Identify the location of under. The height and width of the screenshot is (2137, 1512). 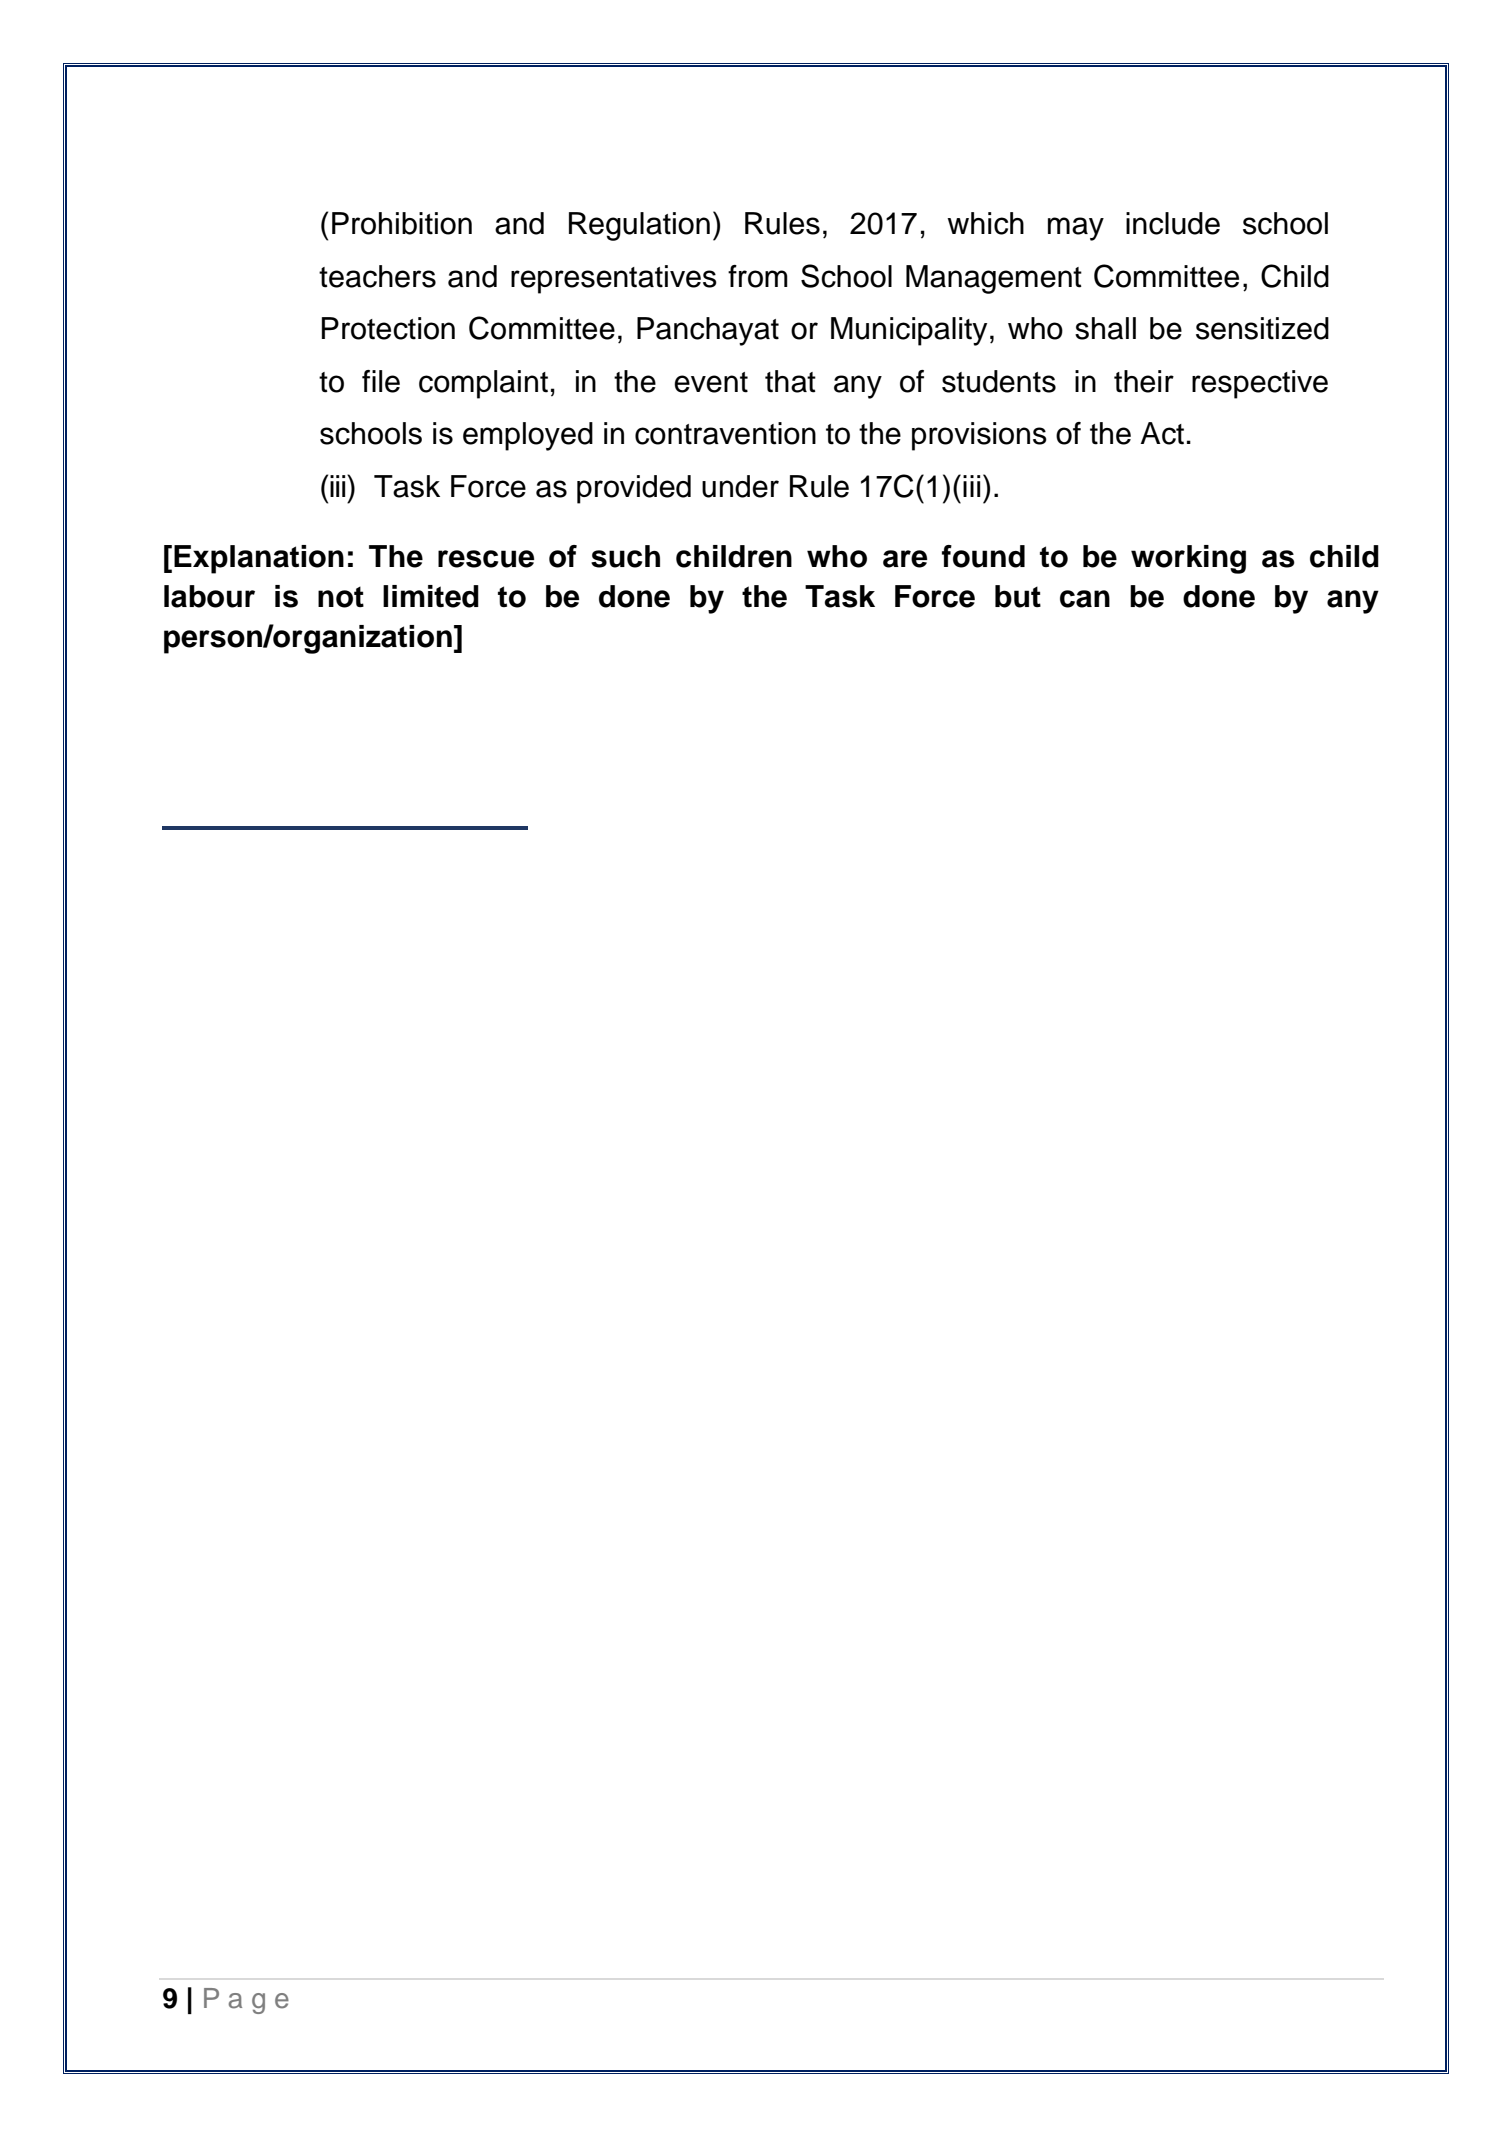
(740, 486).
